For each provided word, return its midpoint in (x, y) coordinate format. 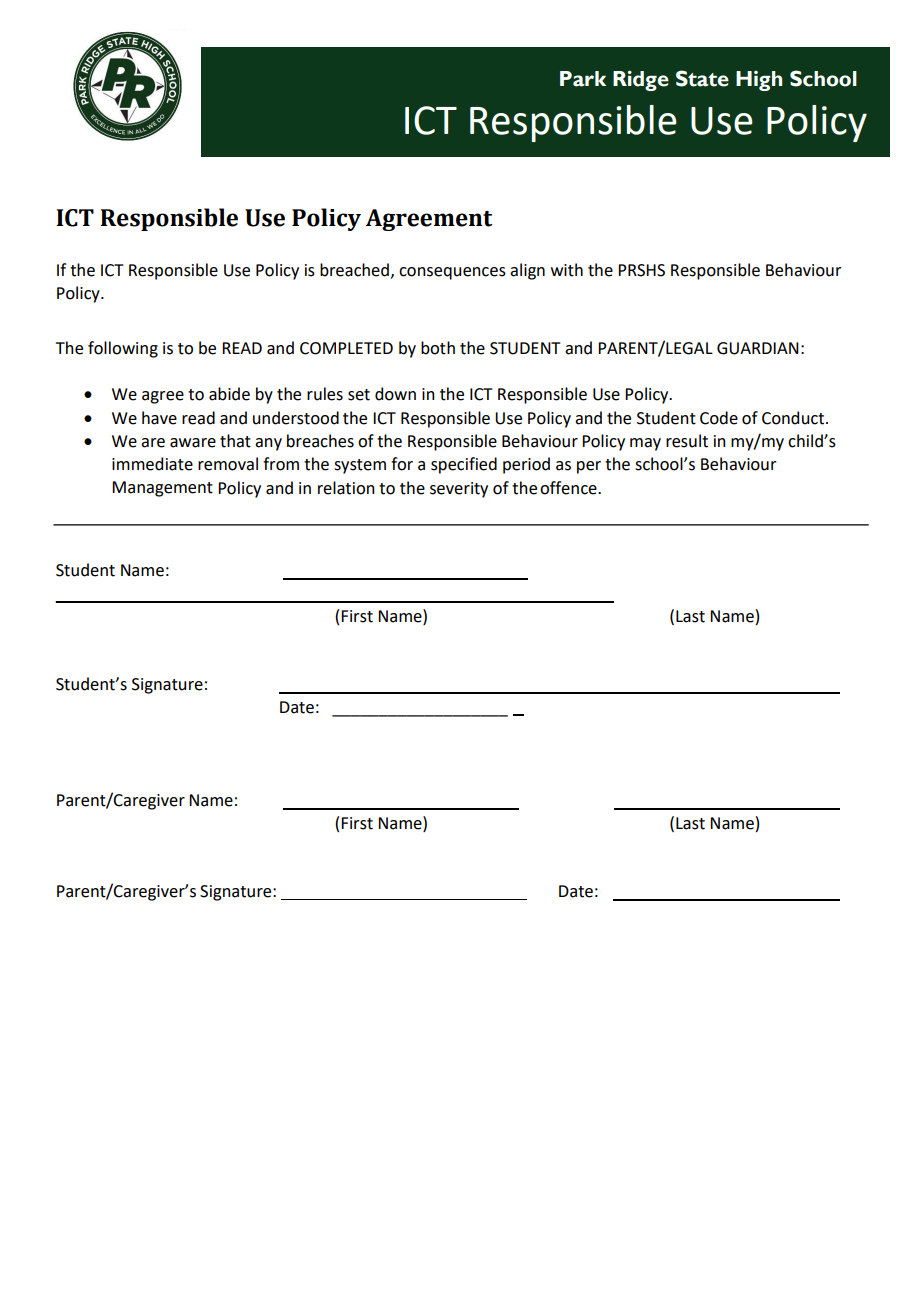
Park (583, 79)
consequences (452, 273)
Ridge (641, 80)
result (687, 441)
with (567, 270)
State (702, 78)
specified (464, 465)
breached (354, 270)
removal (228, 464)
